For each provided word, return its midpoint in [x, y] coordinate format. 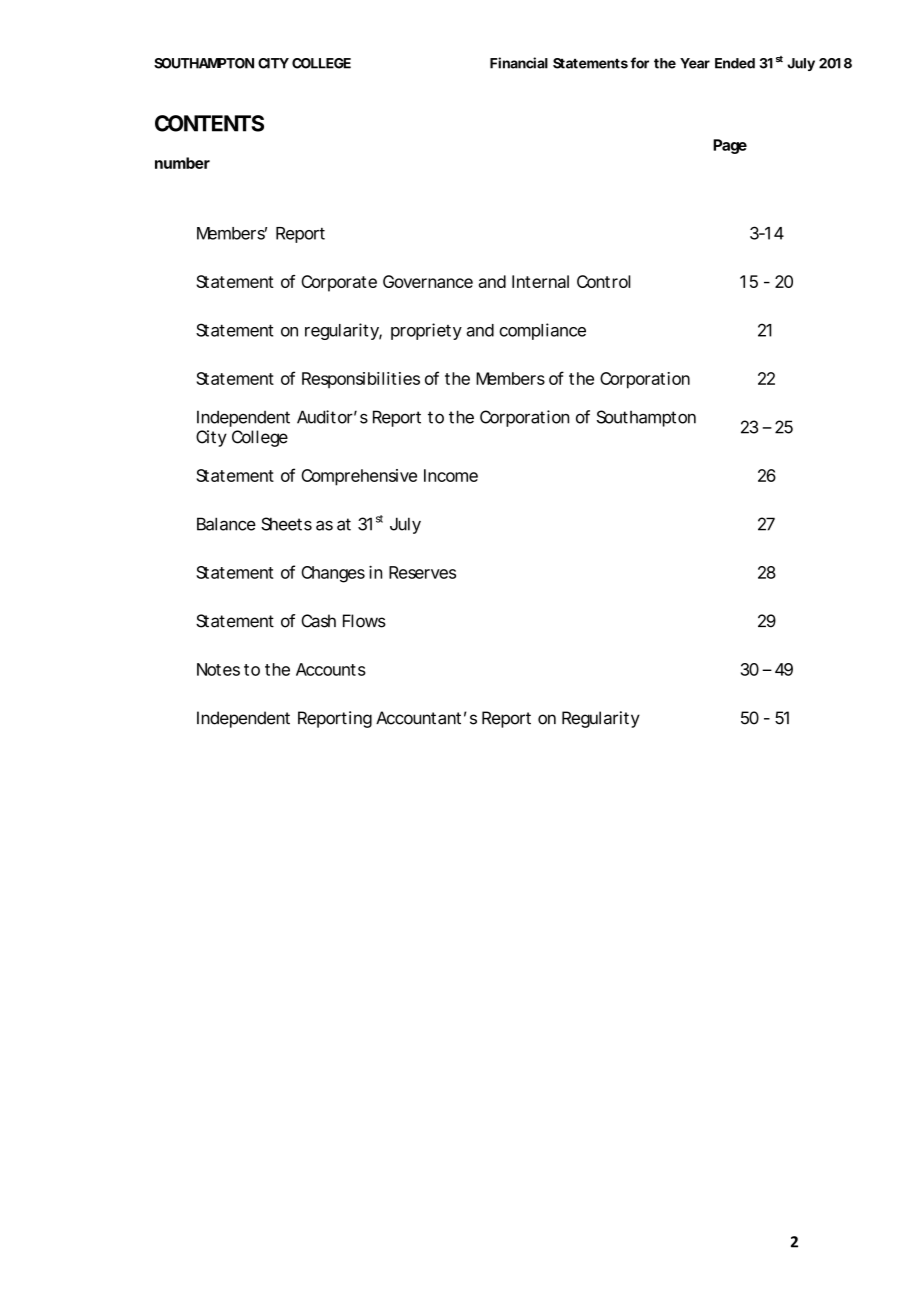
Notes [218, 669]
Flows [364, 621]
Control [604, 281]
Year [695, 63]
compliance [542, 331]
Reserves [422, 572]
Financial [519, 63]
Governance [428, 281]
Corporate [339, 283]
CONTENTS [209, 123]
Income [451, 475]
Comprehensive [359, 477]
